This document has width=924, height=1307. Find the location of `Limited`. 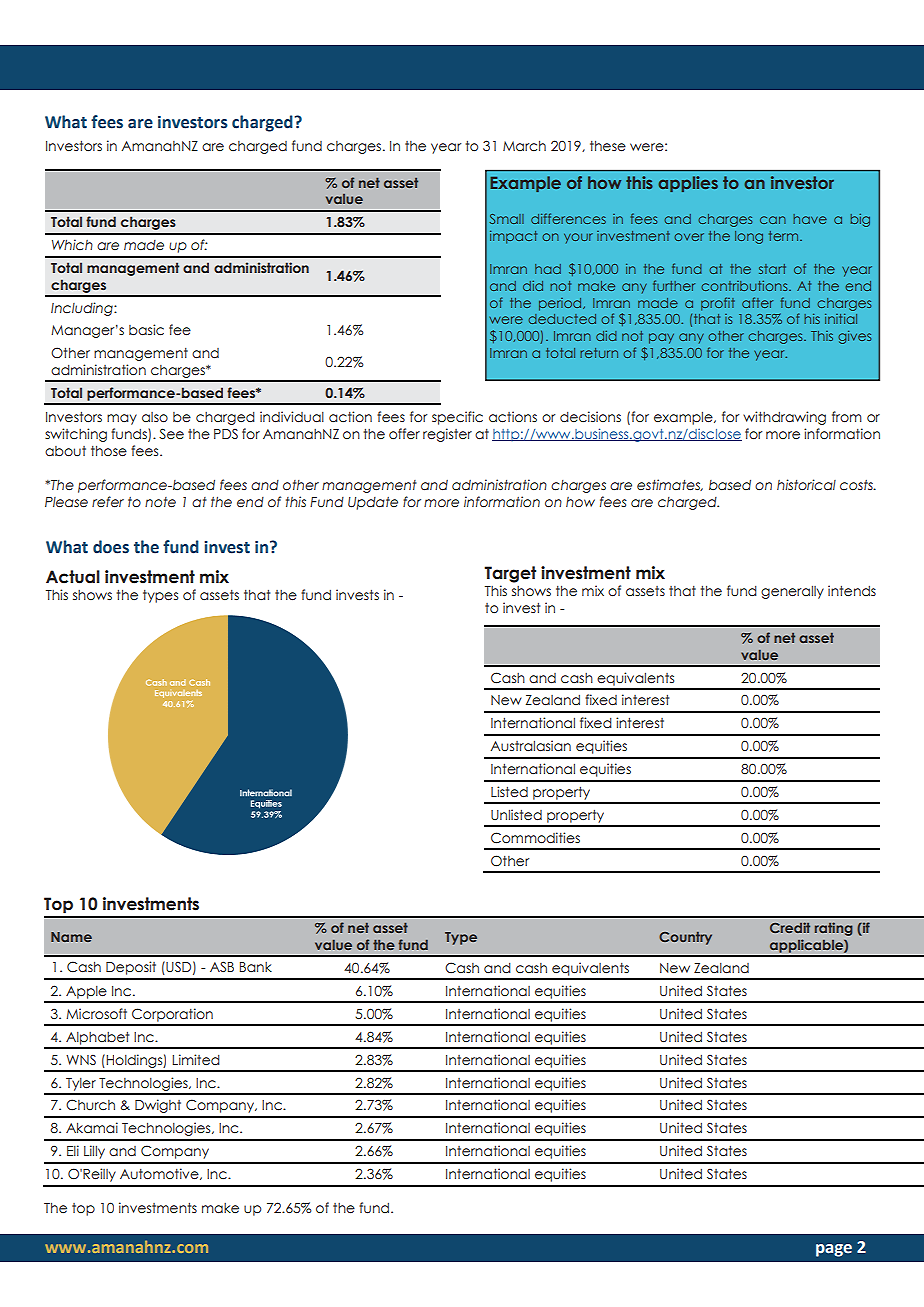

Limited is located at coordinates (196, 1059).
